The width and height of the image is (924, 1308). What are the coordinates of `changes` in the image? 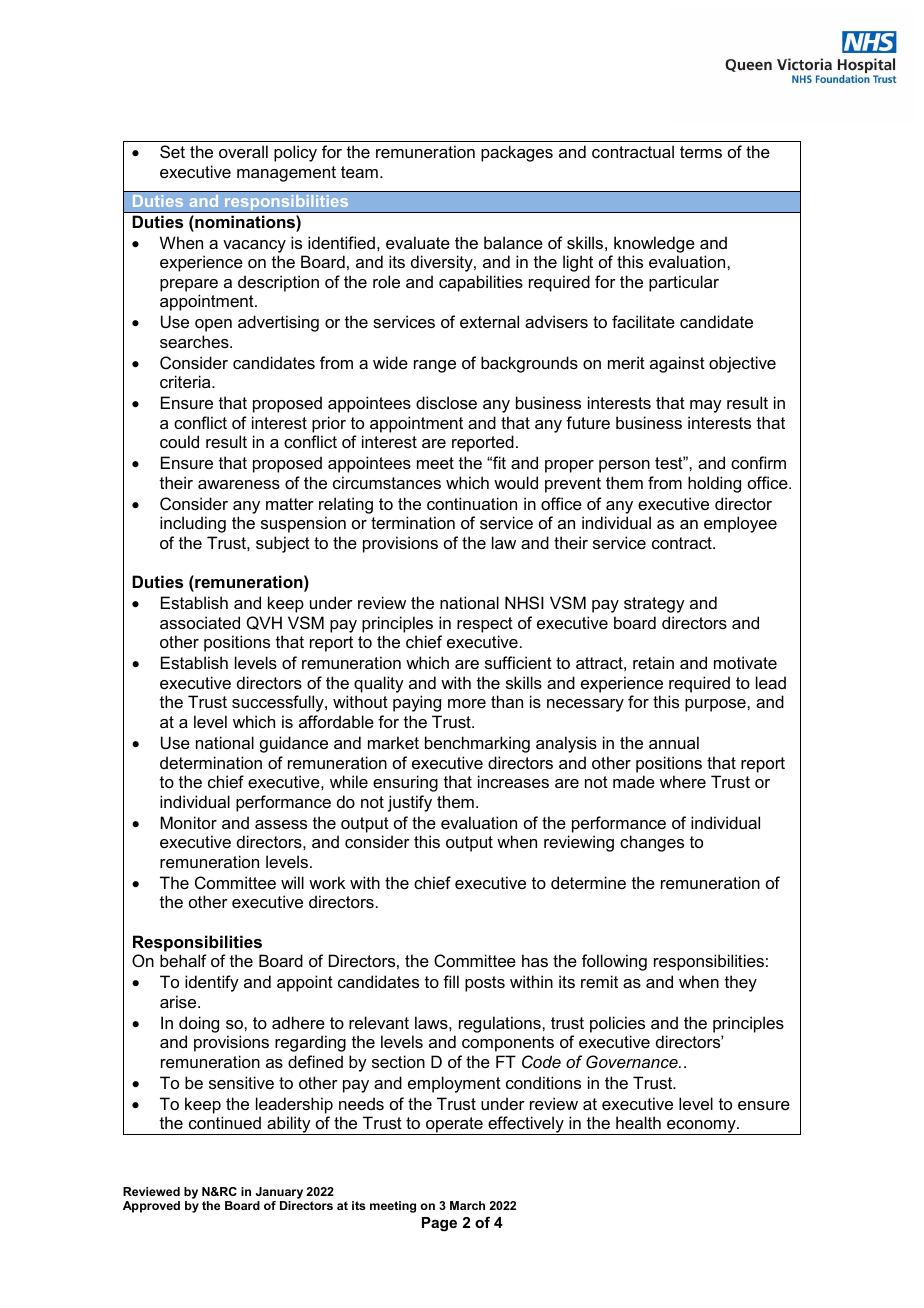 It's located at (652, 843).
